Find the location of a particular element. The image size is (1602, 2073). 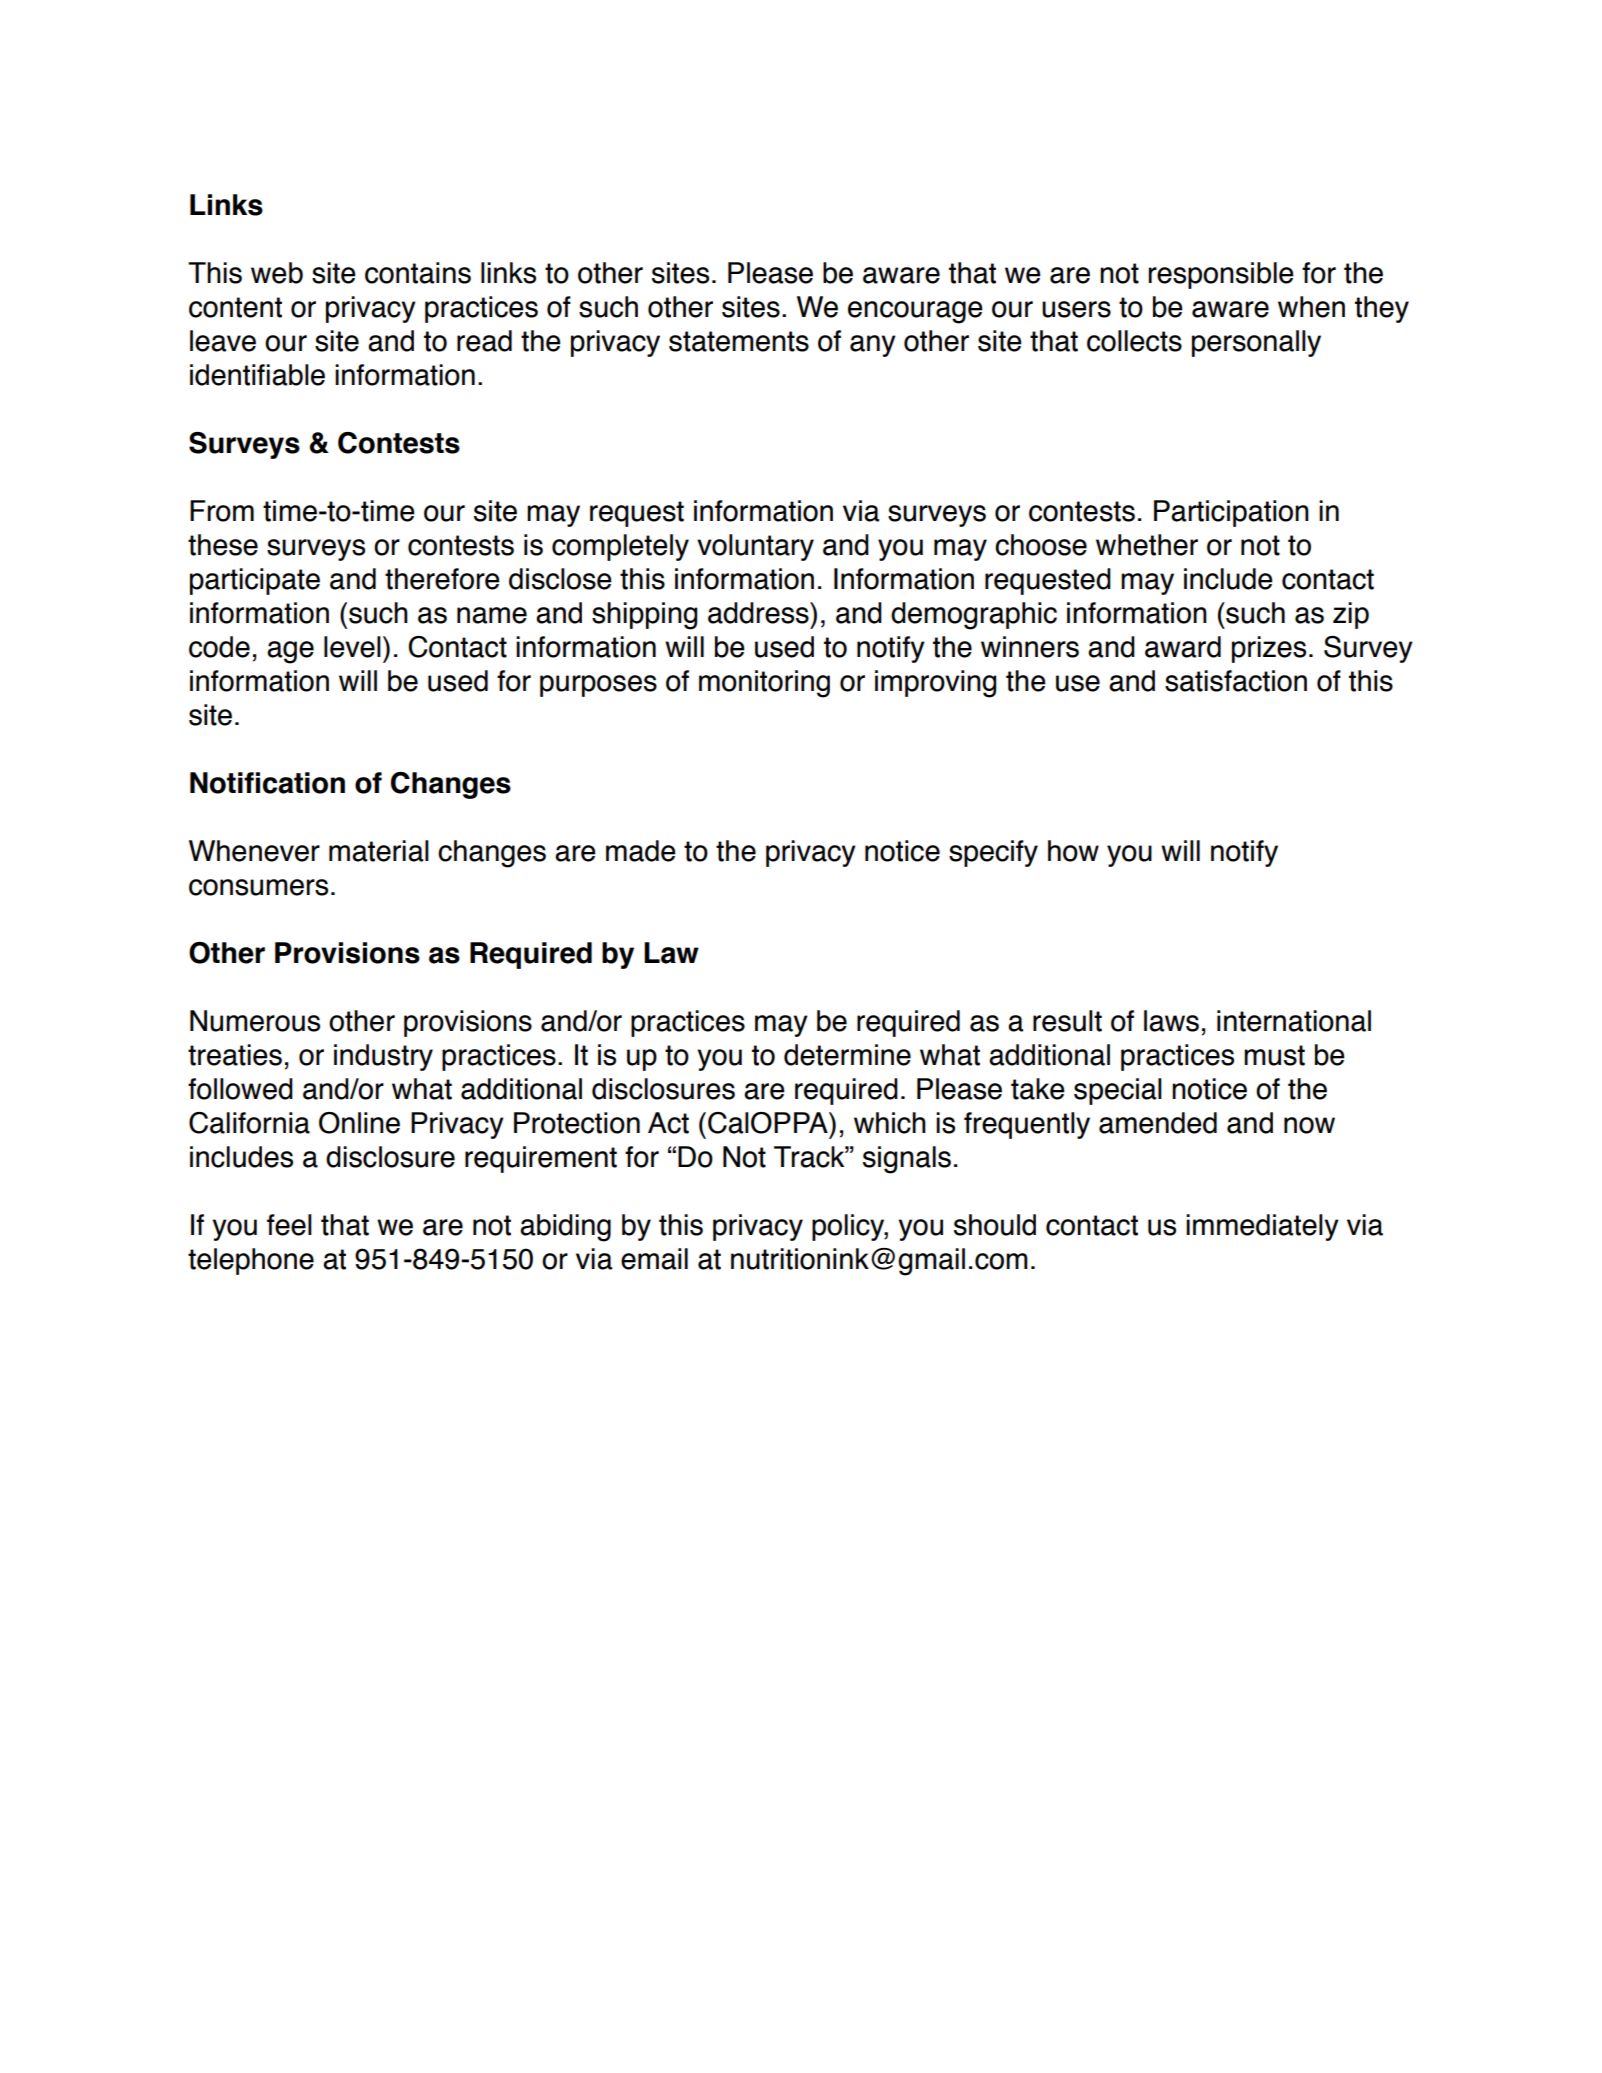

international is located at coordinates (1294, 1021).
